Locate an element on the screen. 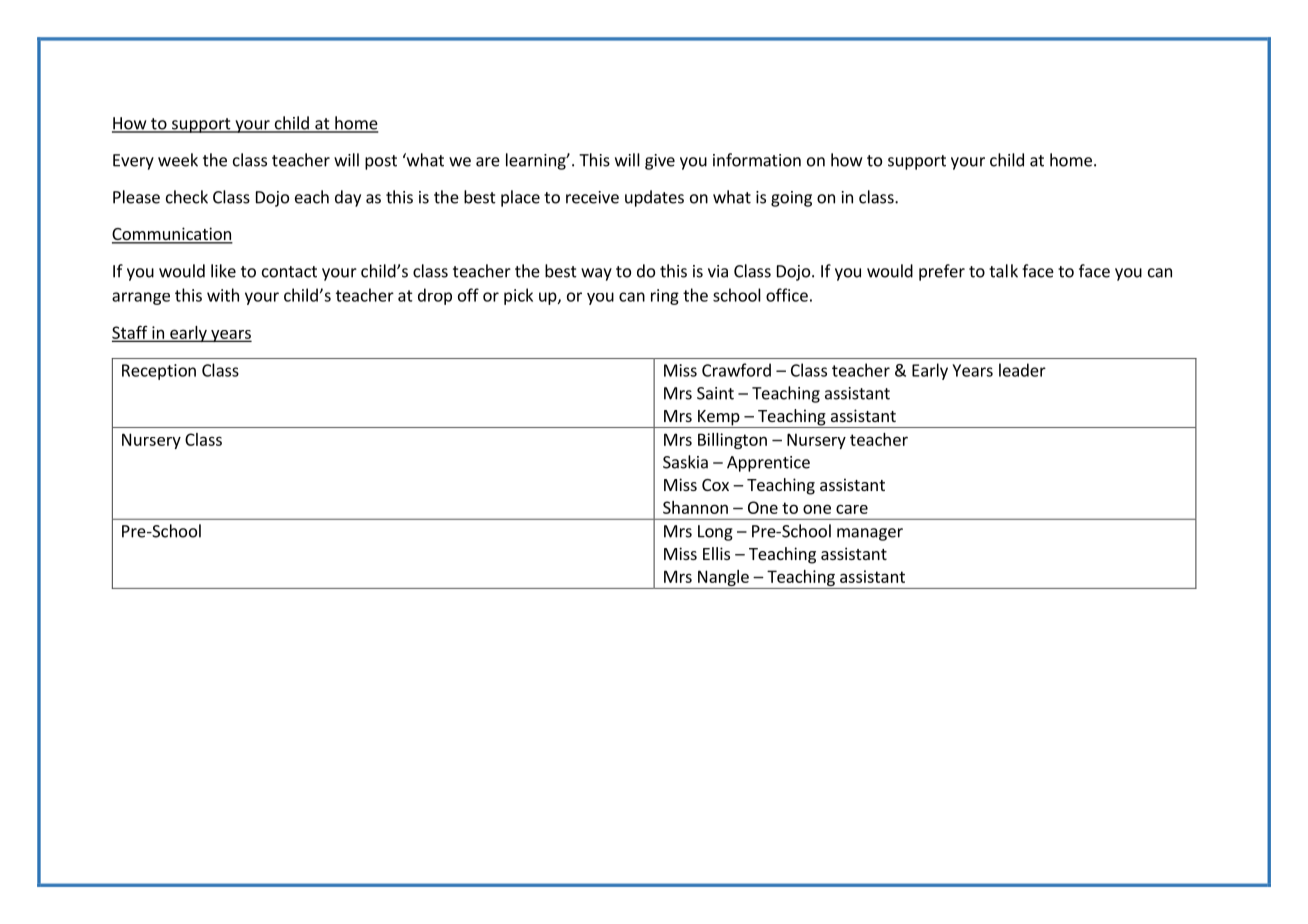  Cox is located at coordinates (715, 485).
